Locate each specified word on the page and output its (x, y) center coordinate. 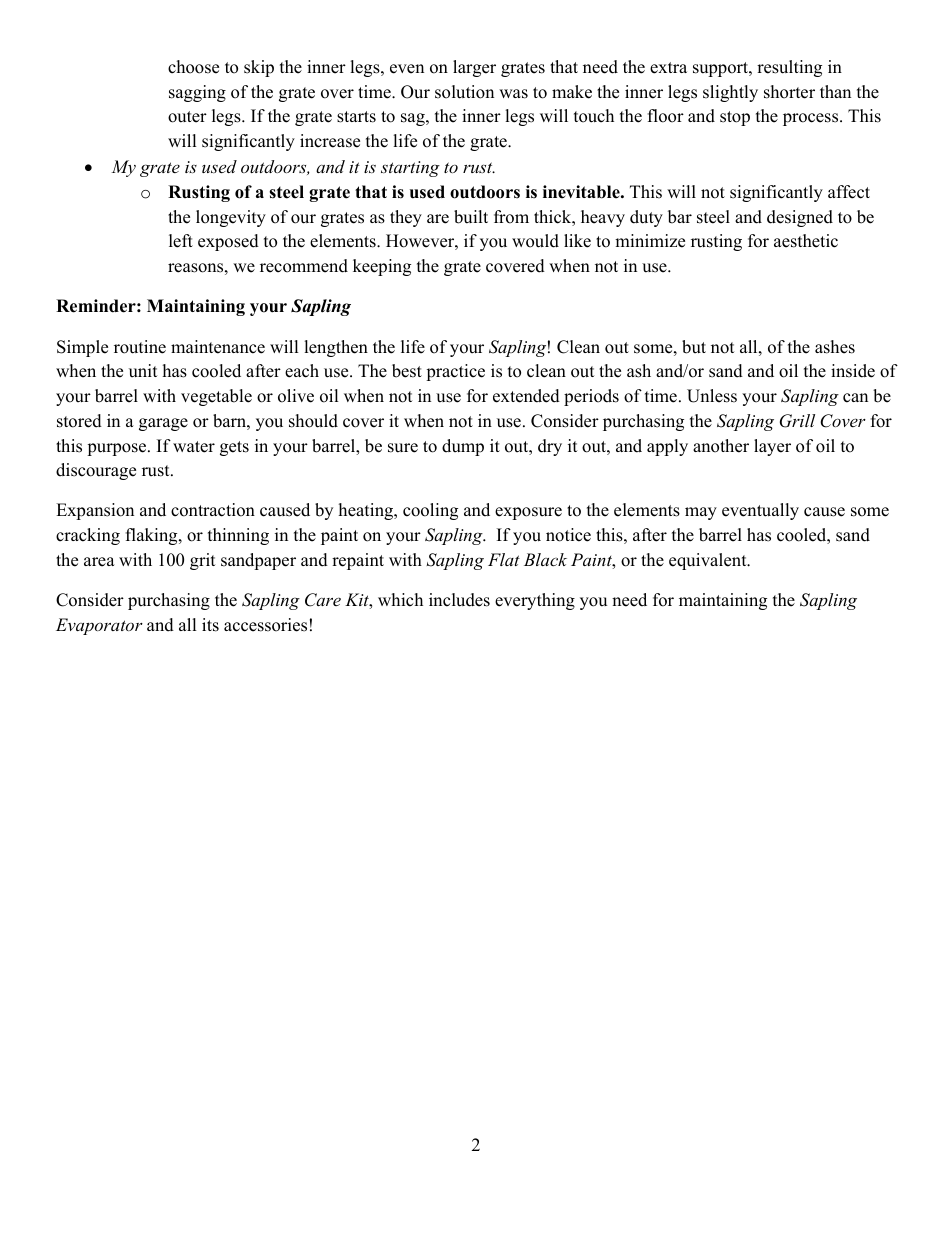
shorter (789, 92)
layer (772, 447)
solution (464, 92)
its (210, 625)
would (535, 241)
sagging (197, 93)
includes (459, 600)
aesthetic (806, 241)
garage (163, 424)
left (181, 241)
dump (463, 447)
